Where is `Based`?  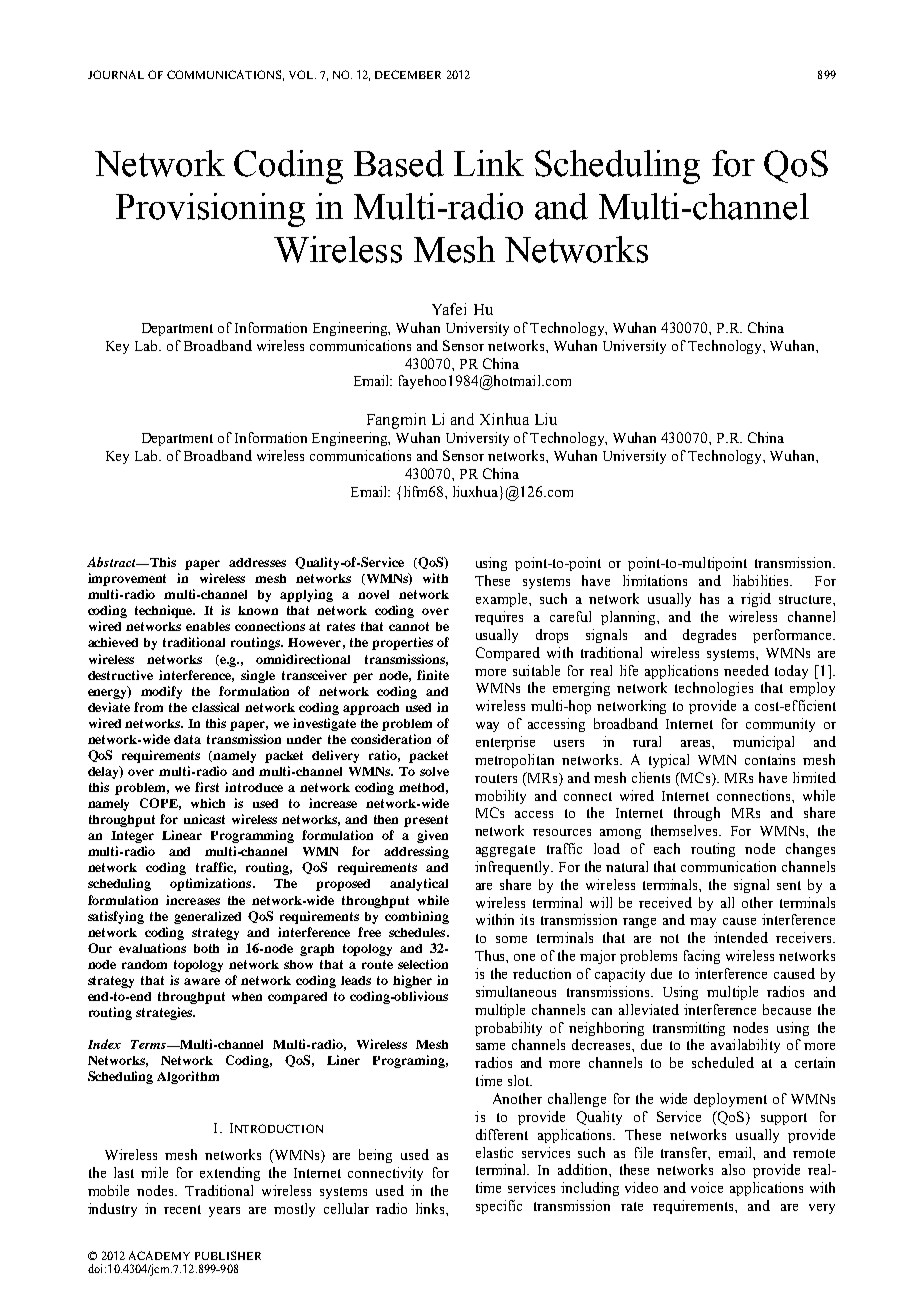
Based is located at coordinates (399, 163).
